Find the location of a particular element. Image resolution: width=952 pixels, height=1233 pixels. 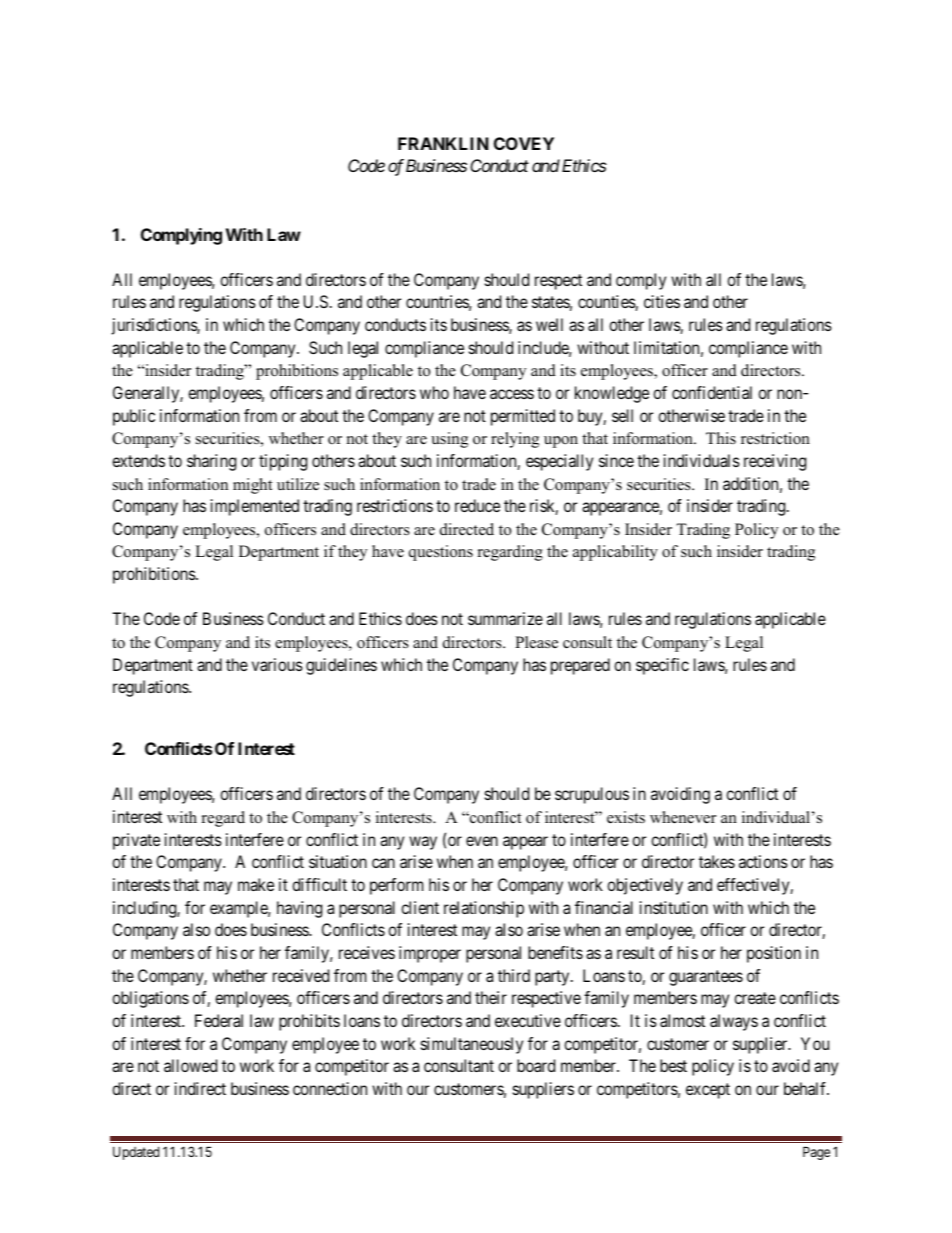

private is located at coordinates (136, 841).
